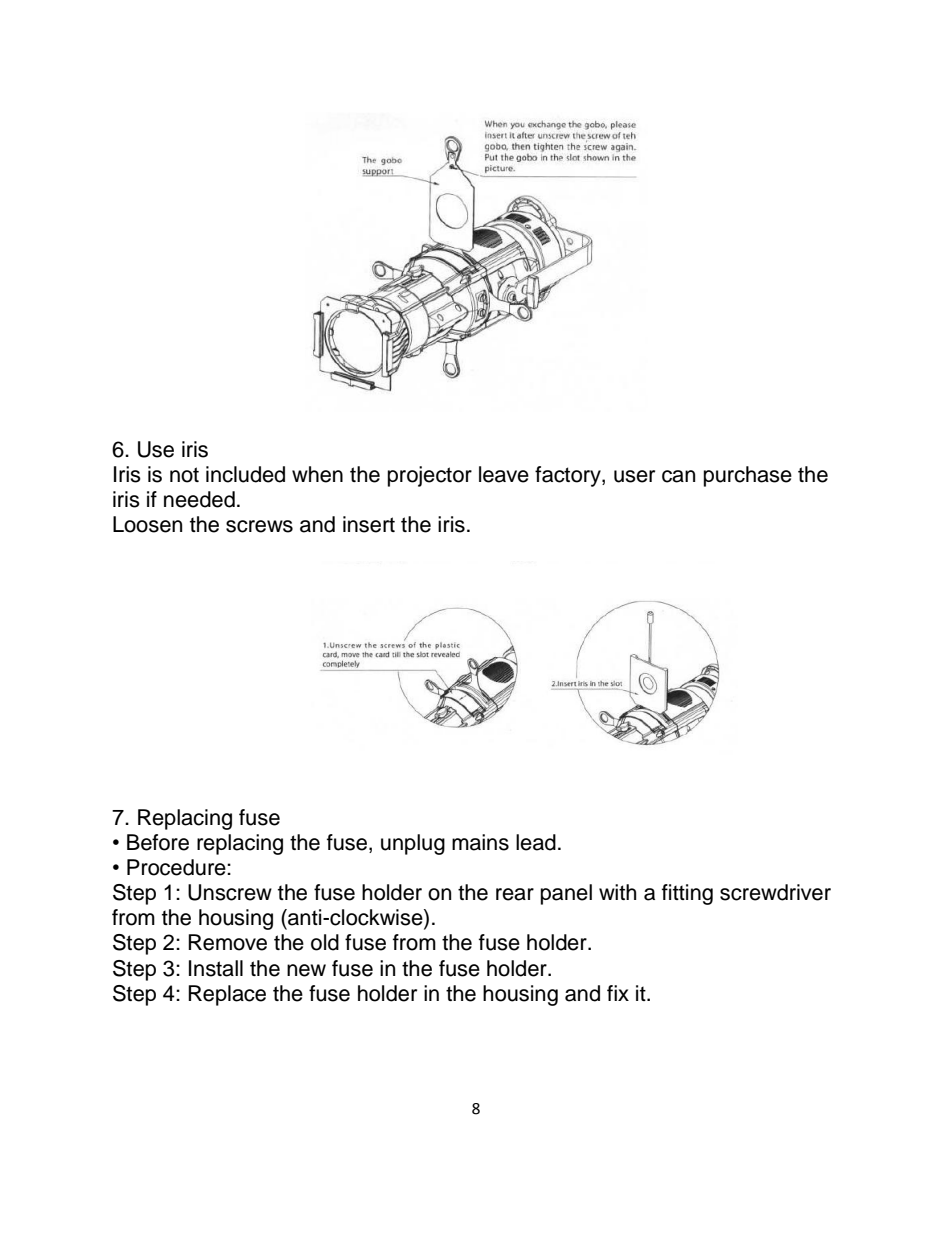 The image size is (952, 1233). What do you see at coordinates (216, 968) in the screenshot?
I see `Install` at bounding box center [216, 968].
